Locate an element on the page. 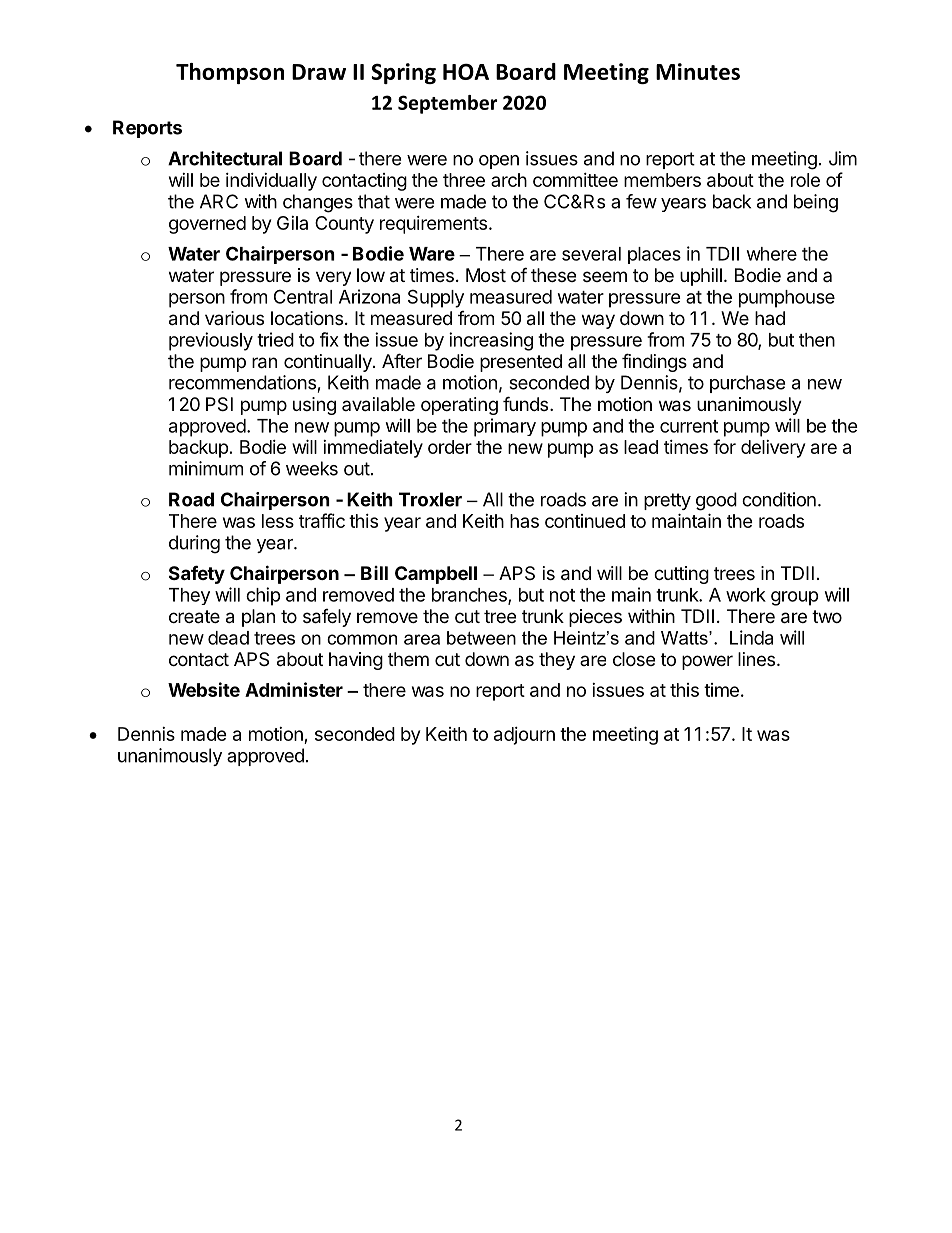 The width and height of the document is (952, 1233). Administer is located at coordinates (294, 689).
